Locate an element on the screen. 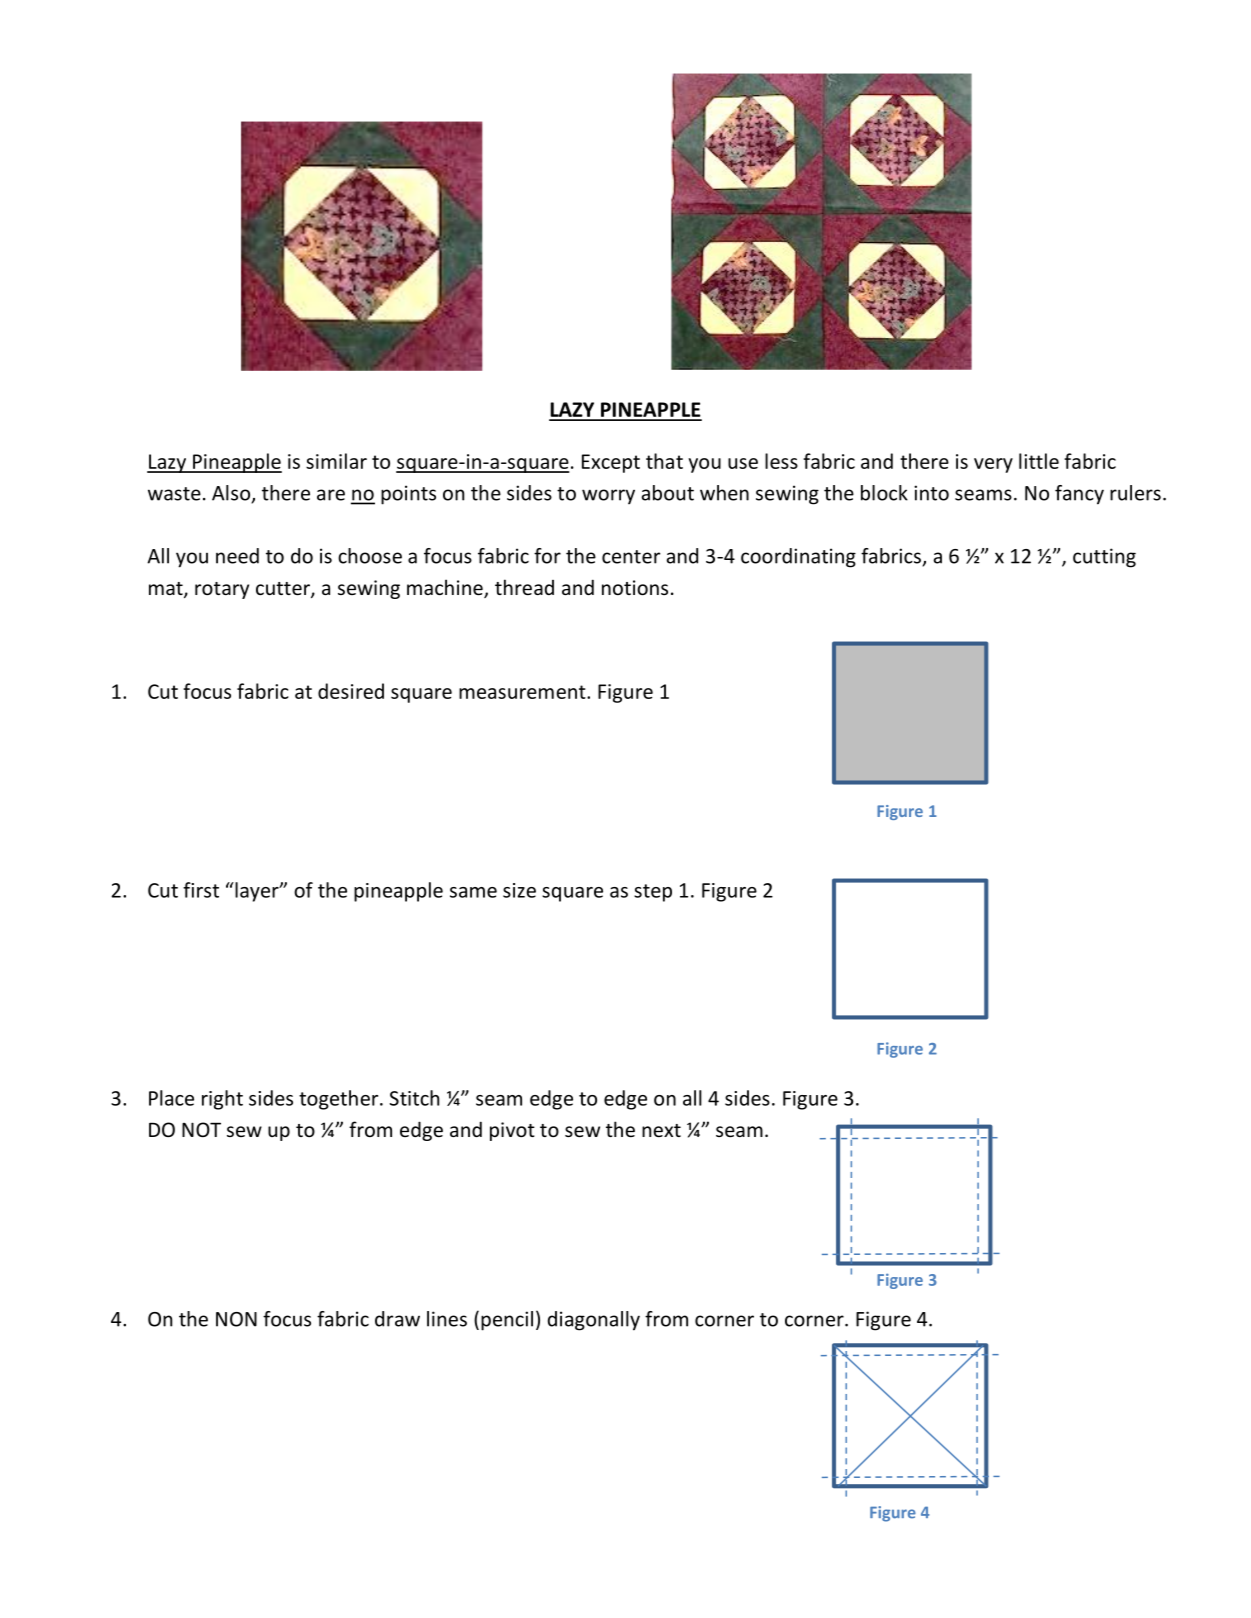 The height and width of the screenshot is (1618, 1251). layer is located at coordinates (257, 892).
